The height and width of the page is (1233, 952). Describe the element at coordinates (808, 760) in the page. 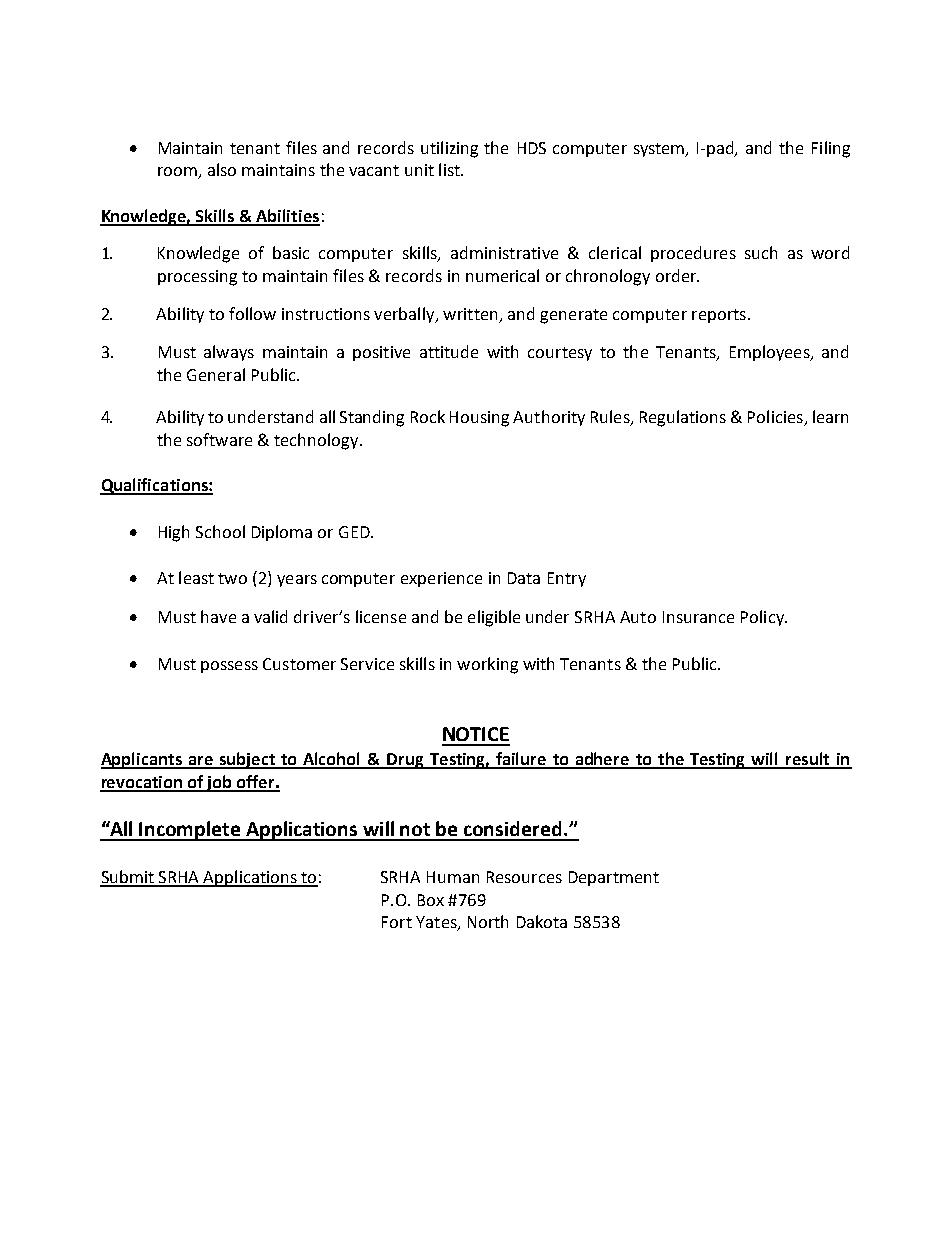

I see `result` at that location.
